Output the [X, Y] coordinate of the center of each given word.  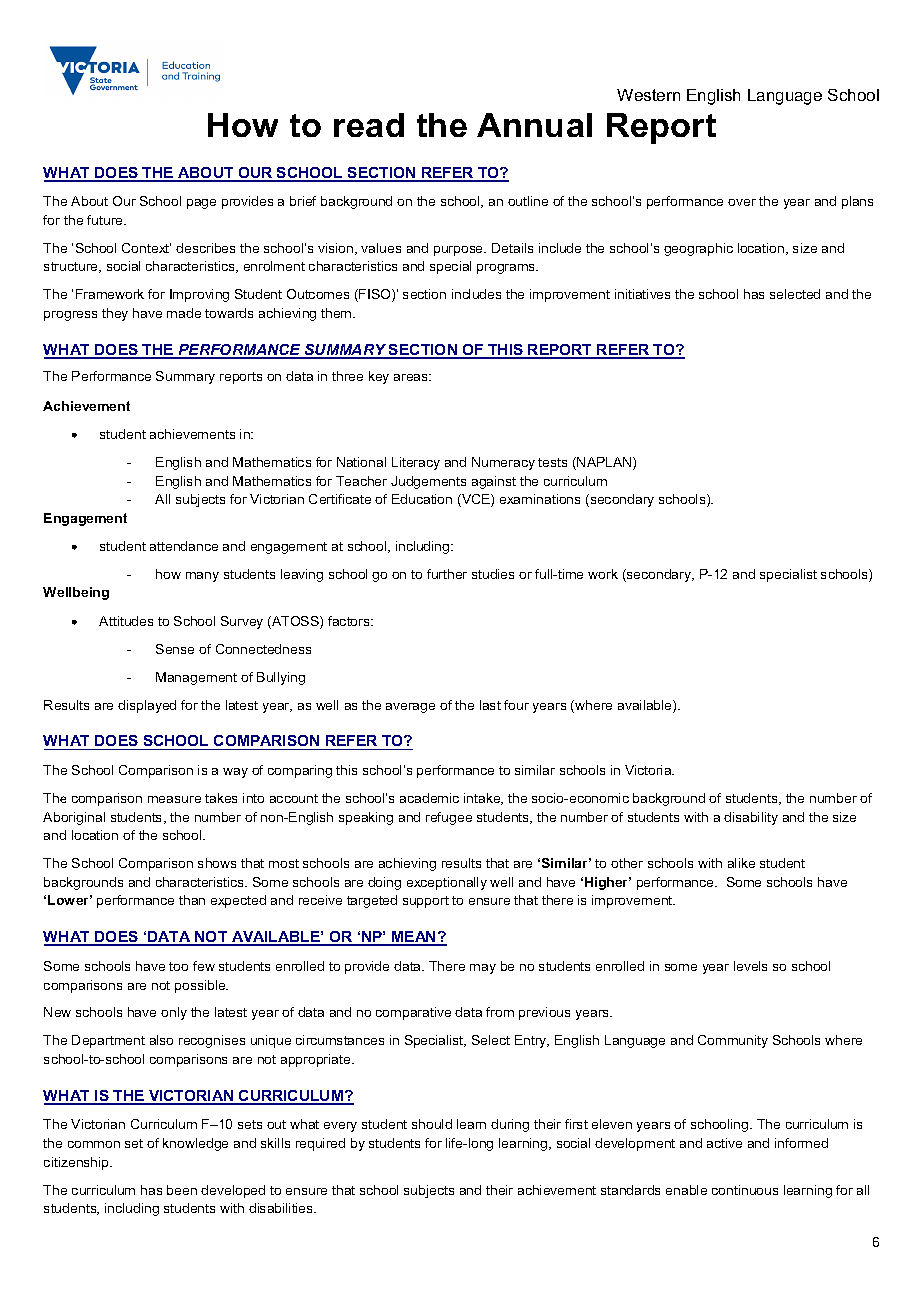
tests [552, 462]
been [182, 1190]
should [432, 1124]
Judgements [428, 482]
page [201, 204]
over [742, 202]
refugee [449, 818]
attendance [184, 546]
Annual [534, 125]
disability [751, 818]
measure [174, 799]
